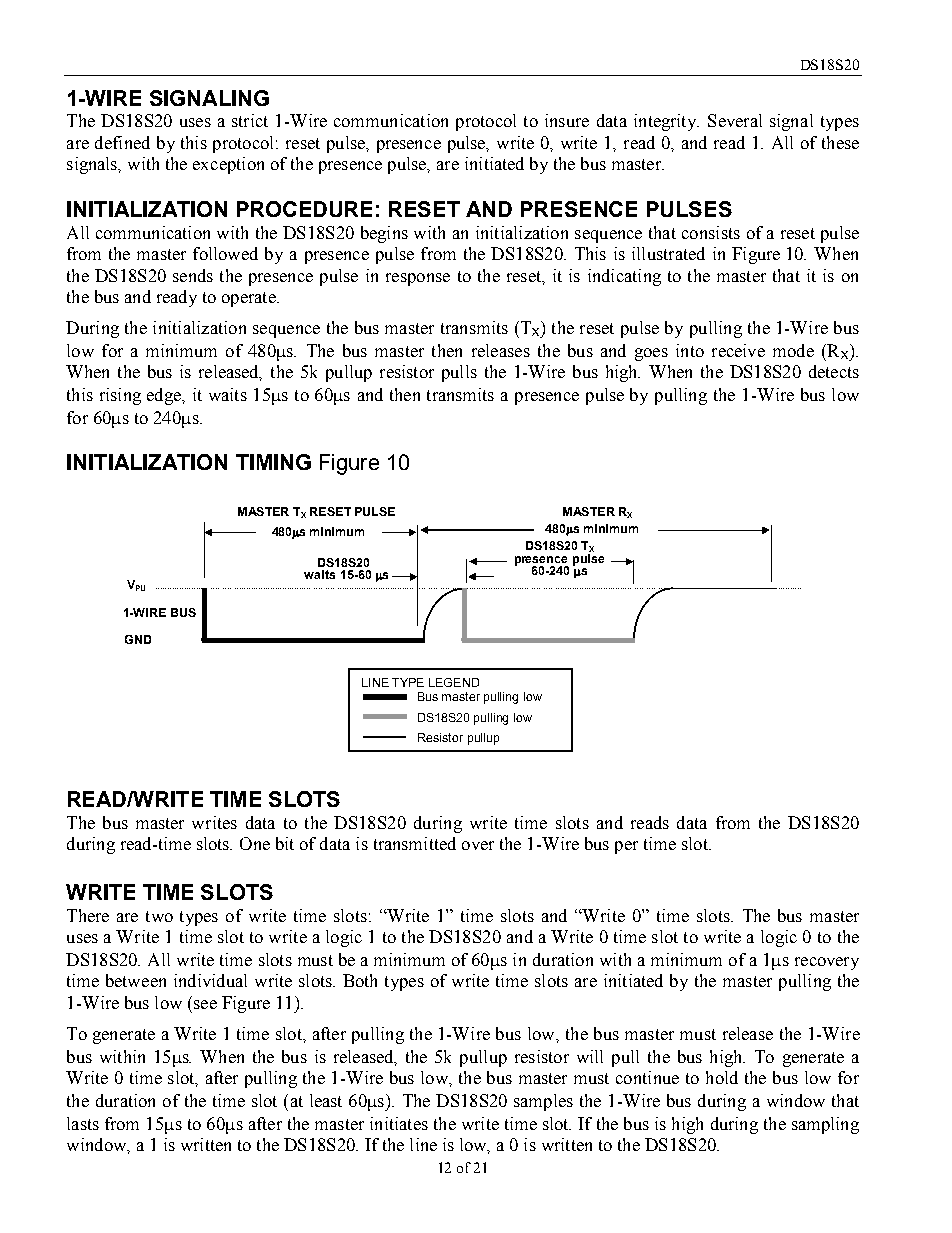  I want to click on insure, so click(567, 120).
